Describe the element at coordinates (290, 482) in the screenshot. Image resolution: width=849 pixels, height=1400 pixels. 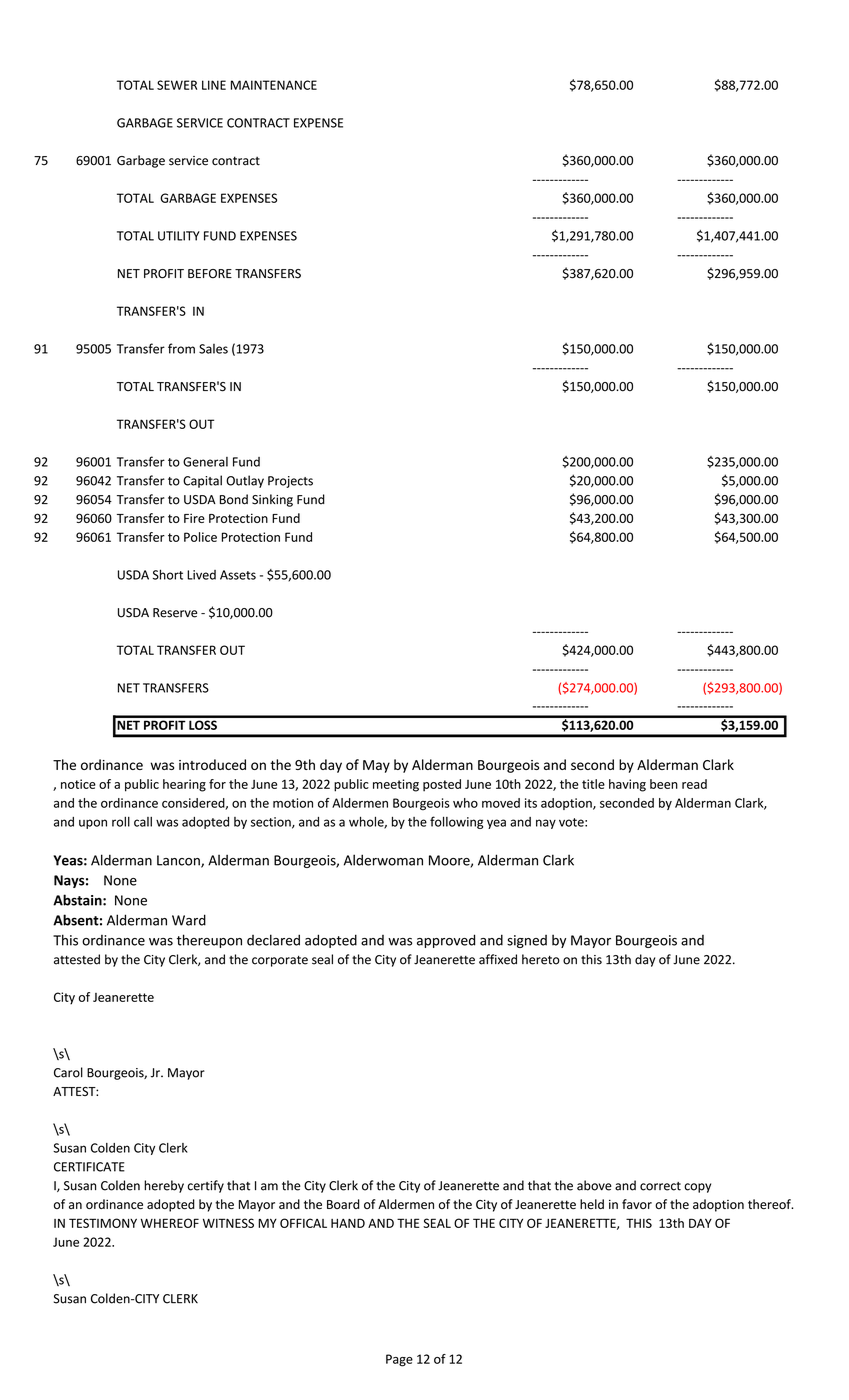
I see `Projects` at that location.
